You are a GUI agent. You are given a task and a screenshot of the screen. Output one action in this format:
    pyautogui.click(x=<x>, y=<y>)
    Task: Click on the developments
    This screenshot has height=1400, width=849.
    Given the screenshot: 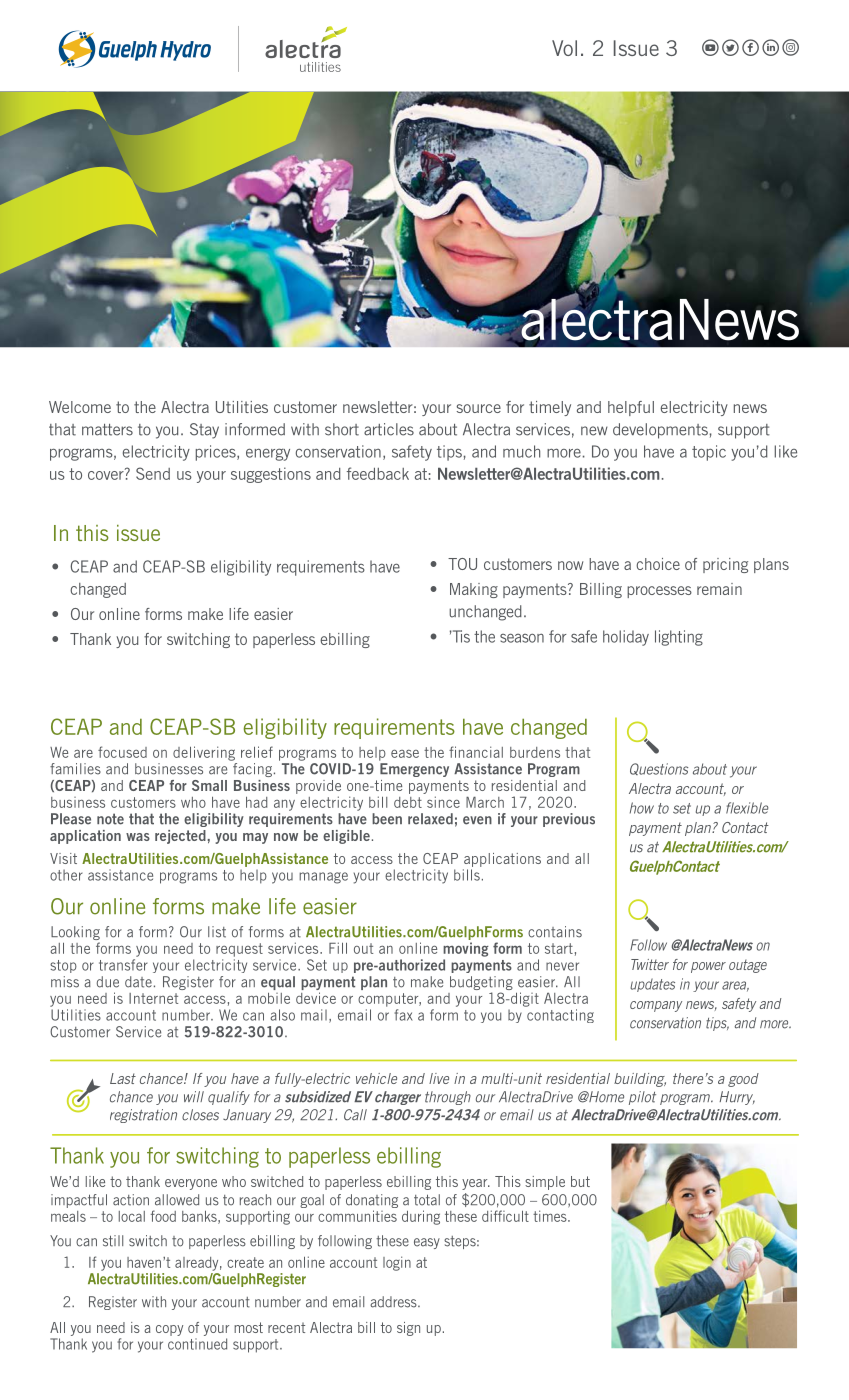 What is the action you would take?
    pyautogui.click(x=660, y=431)
